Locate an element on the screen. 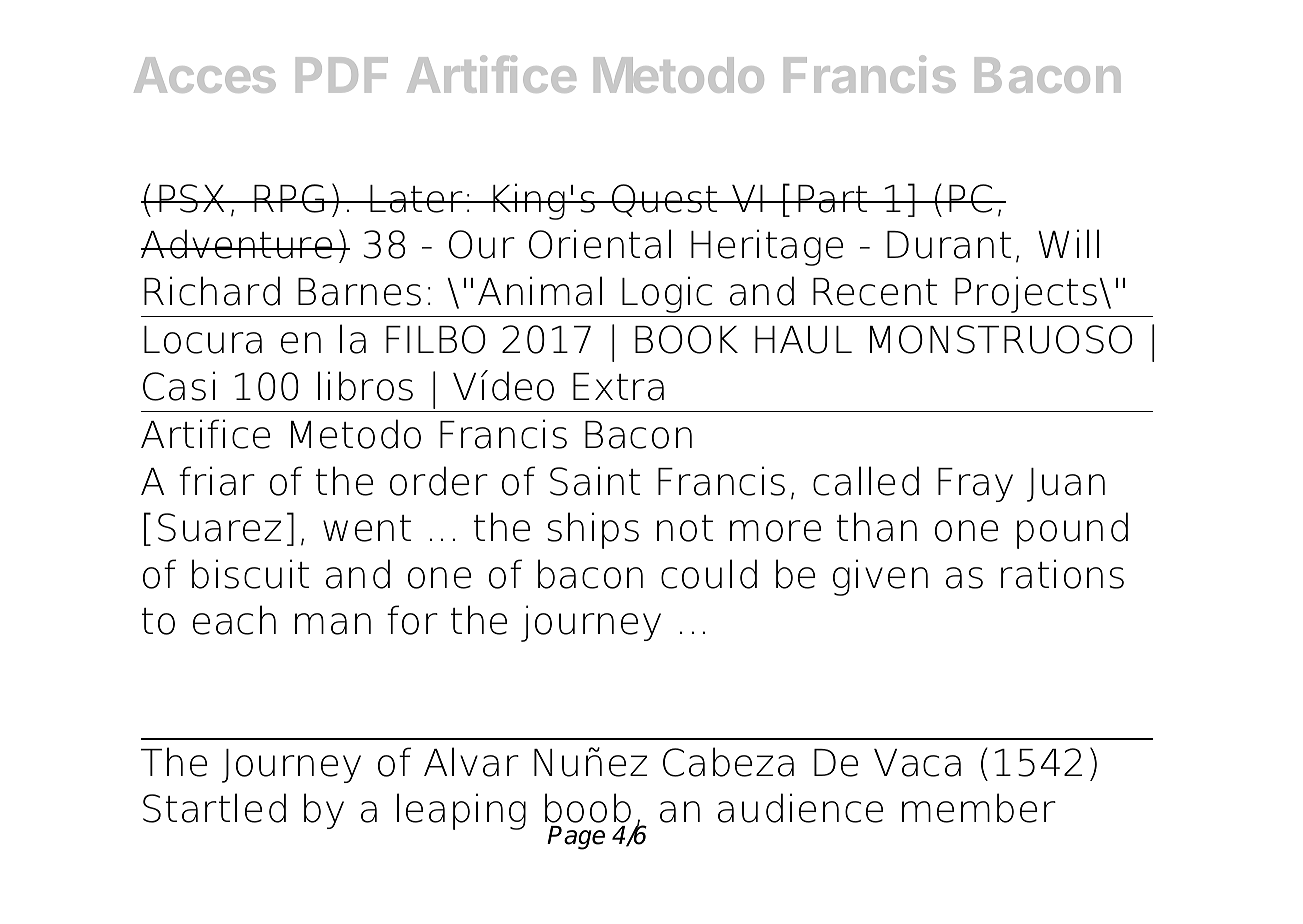 This screenshot has width=1303, height=924. Saint is located at coordinates (595, 481).
